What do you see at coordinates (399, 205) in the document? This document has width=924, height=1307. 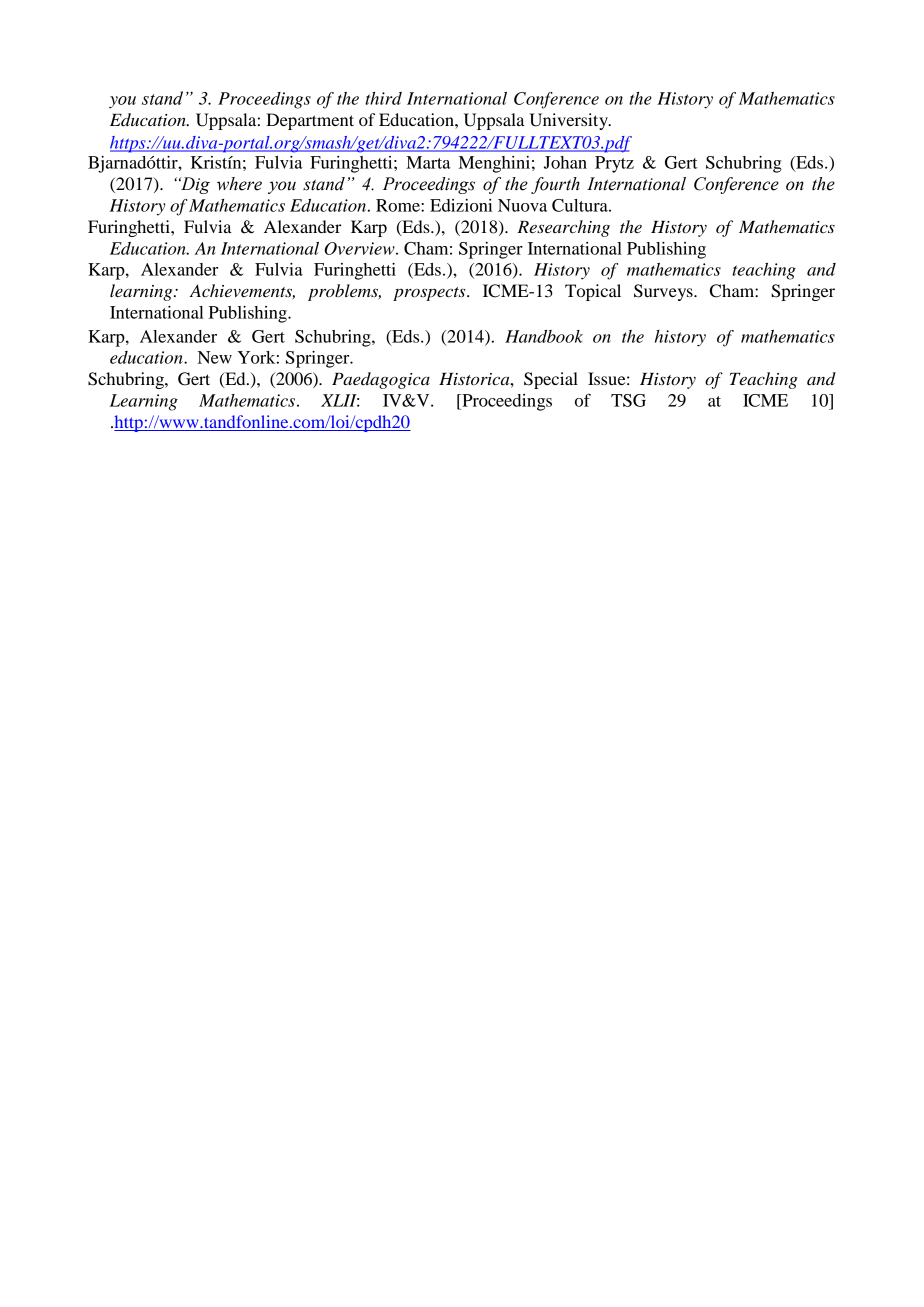 I see `Rome` at bounding box center [399, 205].
